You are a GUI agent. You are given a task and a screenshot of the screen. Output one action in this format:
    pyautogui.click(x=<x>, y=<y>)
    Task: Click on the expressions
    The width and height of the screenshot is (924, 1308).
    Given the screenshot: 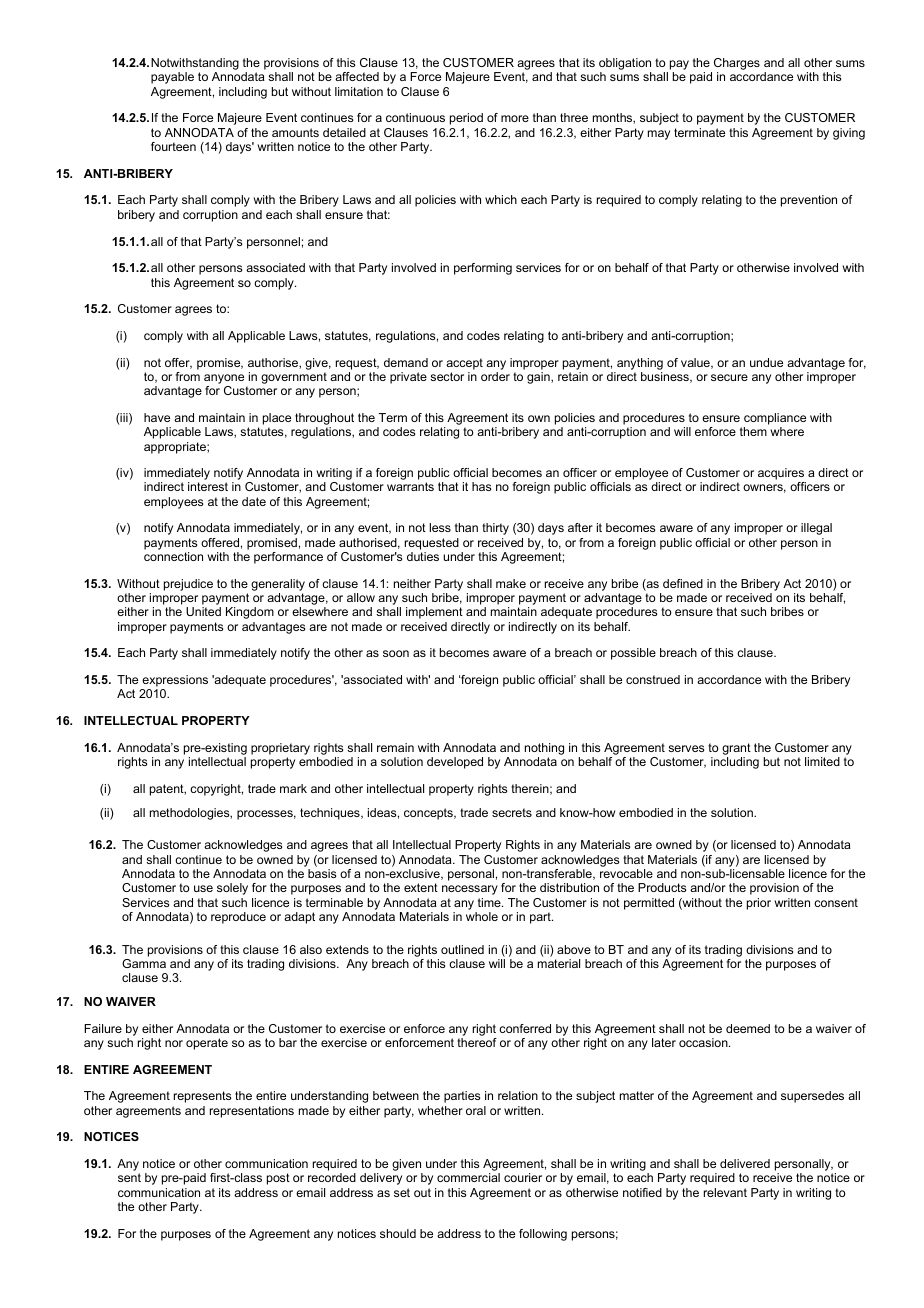 What is the action you would take?
    pyautogui.click(x=175, y=681)
